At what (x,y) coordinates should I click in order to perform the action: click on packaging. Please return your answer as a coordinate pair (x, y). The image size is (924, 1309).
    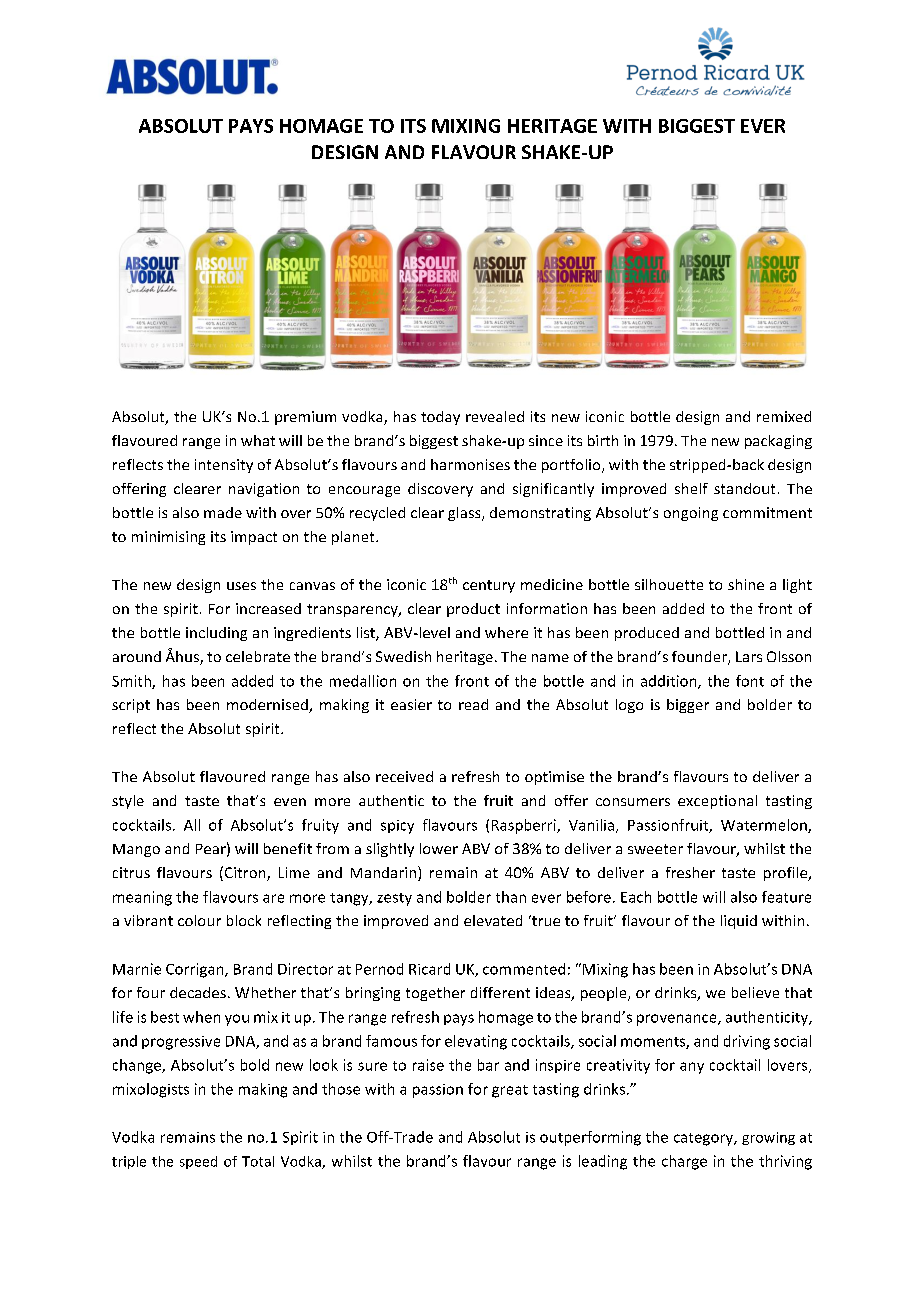
    Looking at the image, I should click on (778, 442).
